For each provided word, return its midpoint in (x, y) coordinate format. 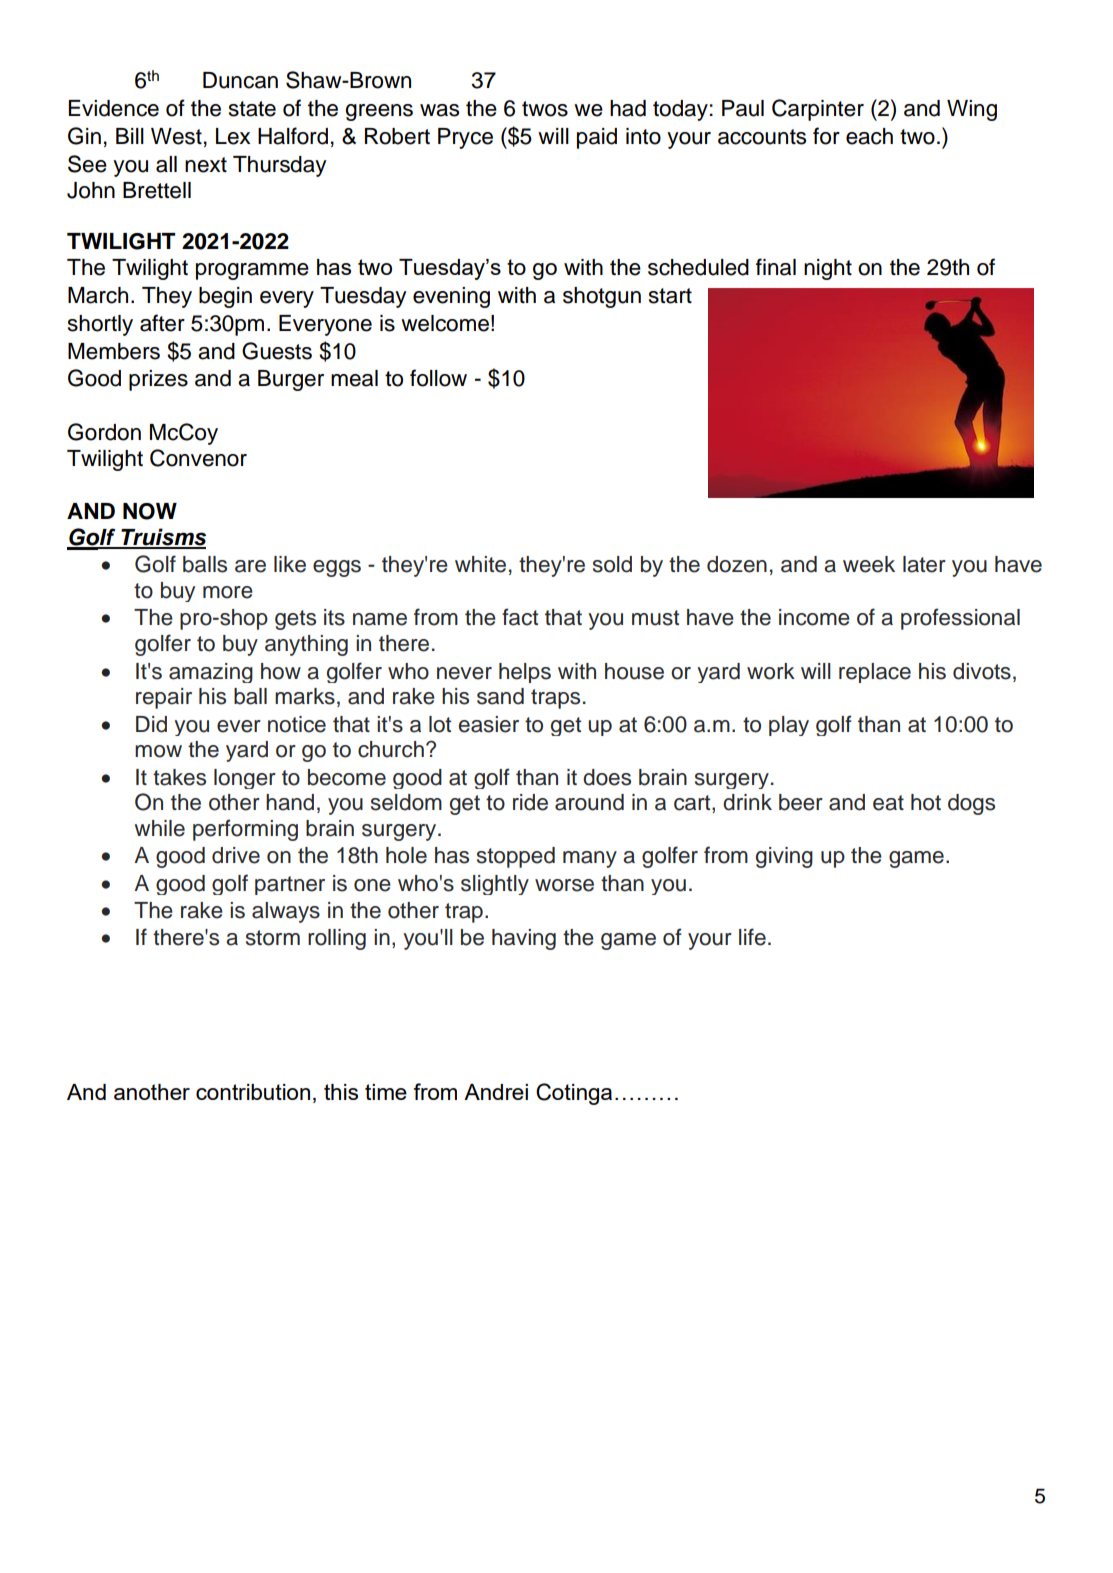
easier (489, 724)
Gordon (104, 432)
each (869, 136)
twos (545, 109)
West (176, 136)
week (869, 564)
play (789, 726)
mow (158, 751)
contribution (253, 1092)
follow (438, 378)
